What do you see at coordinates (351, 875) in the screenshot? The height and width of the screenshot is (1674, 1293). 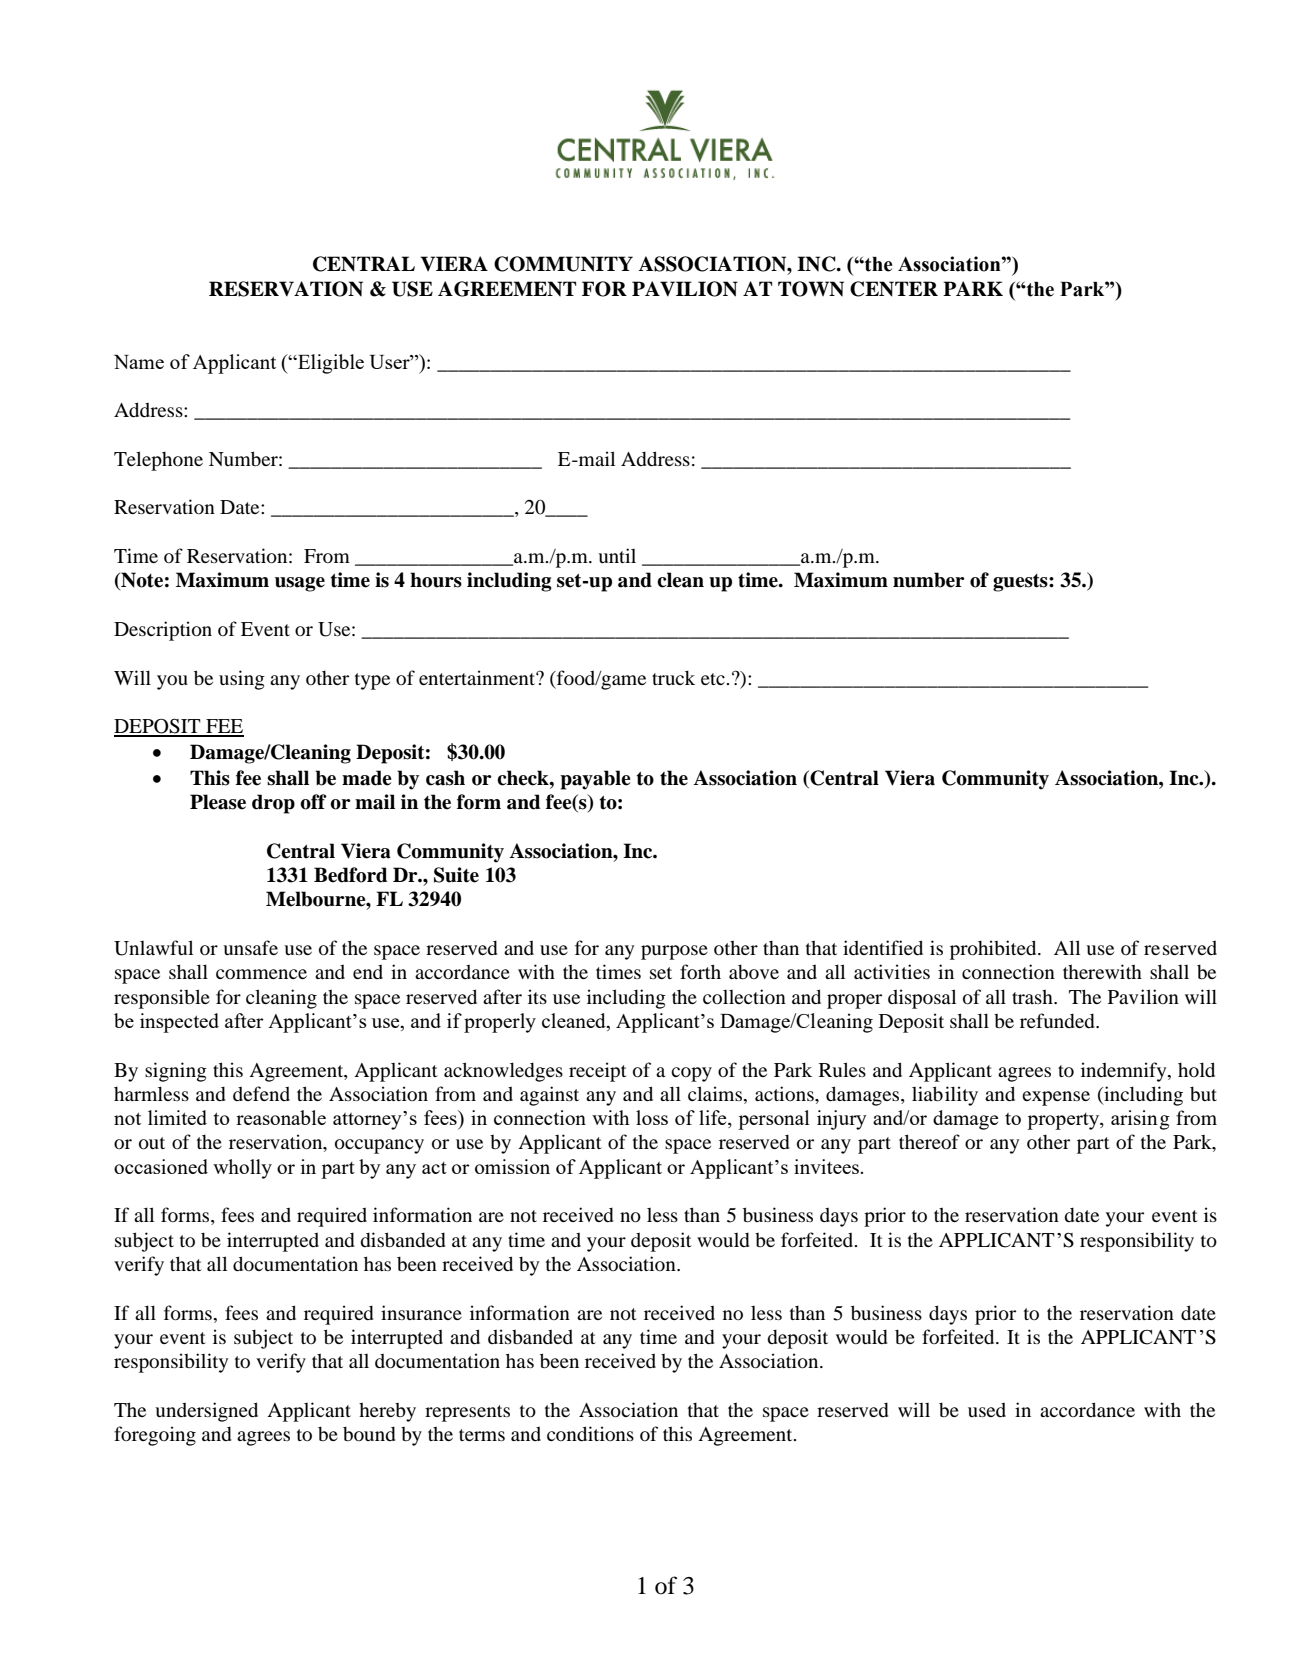 I see `Bedford` at bounding box center [351, 875].
